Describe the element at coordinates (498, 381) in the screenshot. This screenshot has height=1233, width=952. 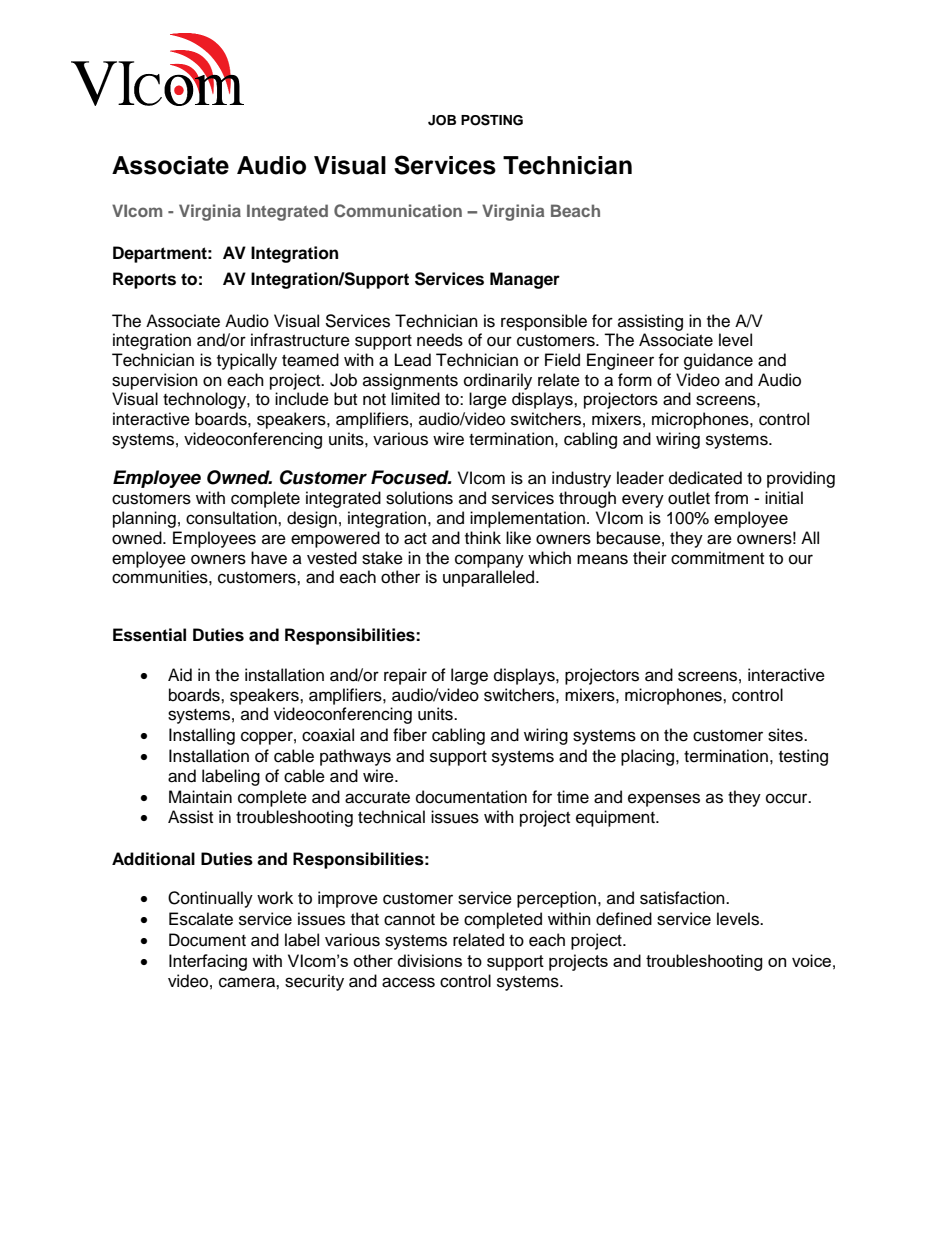
I see `ordinarily` at that location.
